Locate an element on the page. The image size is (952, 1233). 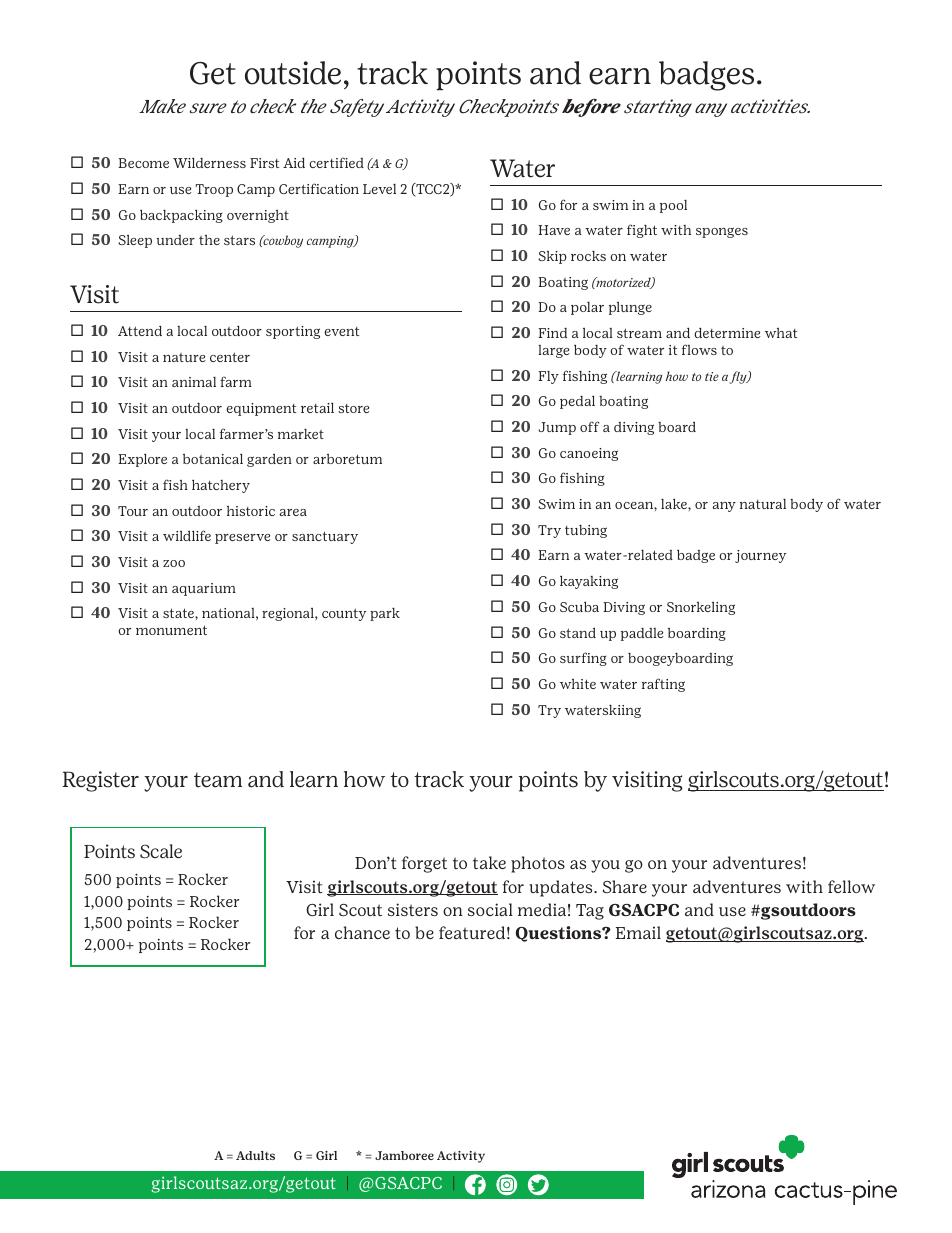
natural is located at coordinates (763, 504).
